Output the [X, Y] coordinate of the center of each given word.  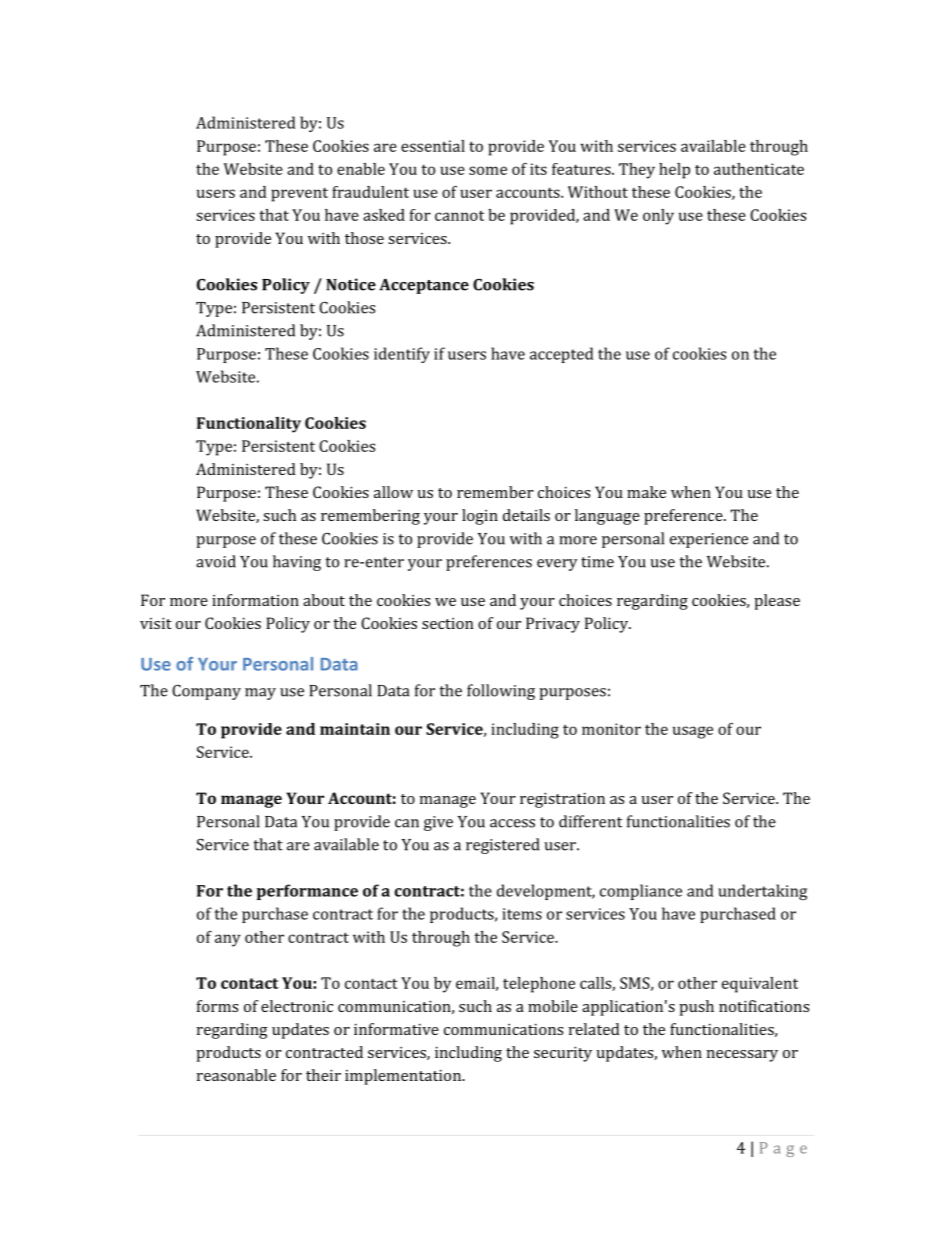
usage [693, 732]
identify [402, 355]
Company [206, 692]
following [501, 692]
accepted [561, 355]
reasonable [236, 1075]
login [480, 517]
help [674, 171]
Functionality [249, 425]
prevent [299, 194]
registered [502, 846]
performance [307, 892]
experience [709, 540]
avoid [216, 561]
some [488, 170]
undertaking [762, 892]
